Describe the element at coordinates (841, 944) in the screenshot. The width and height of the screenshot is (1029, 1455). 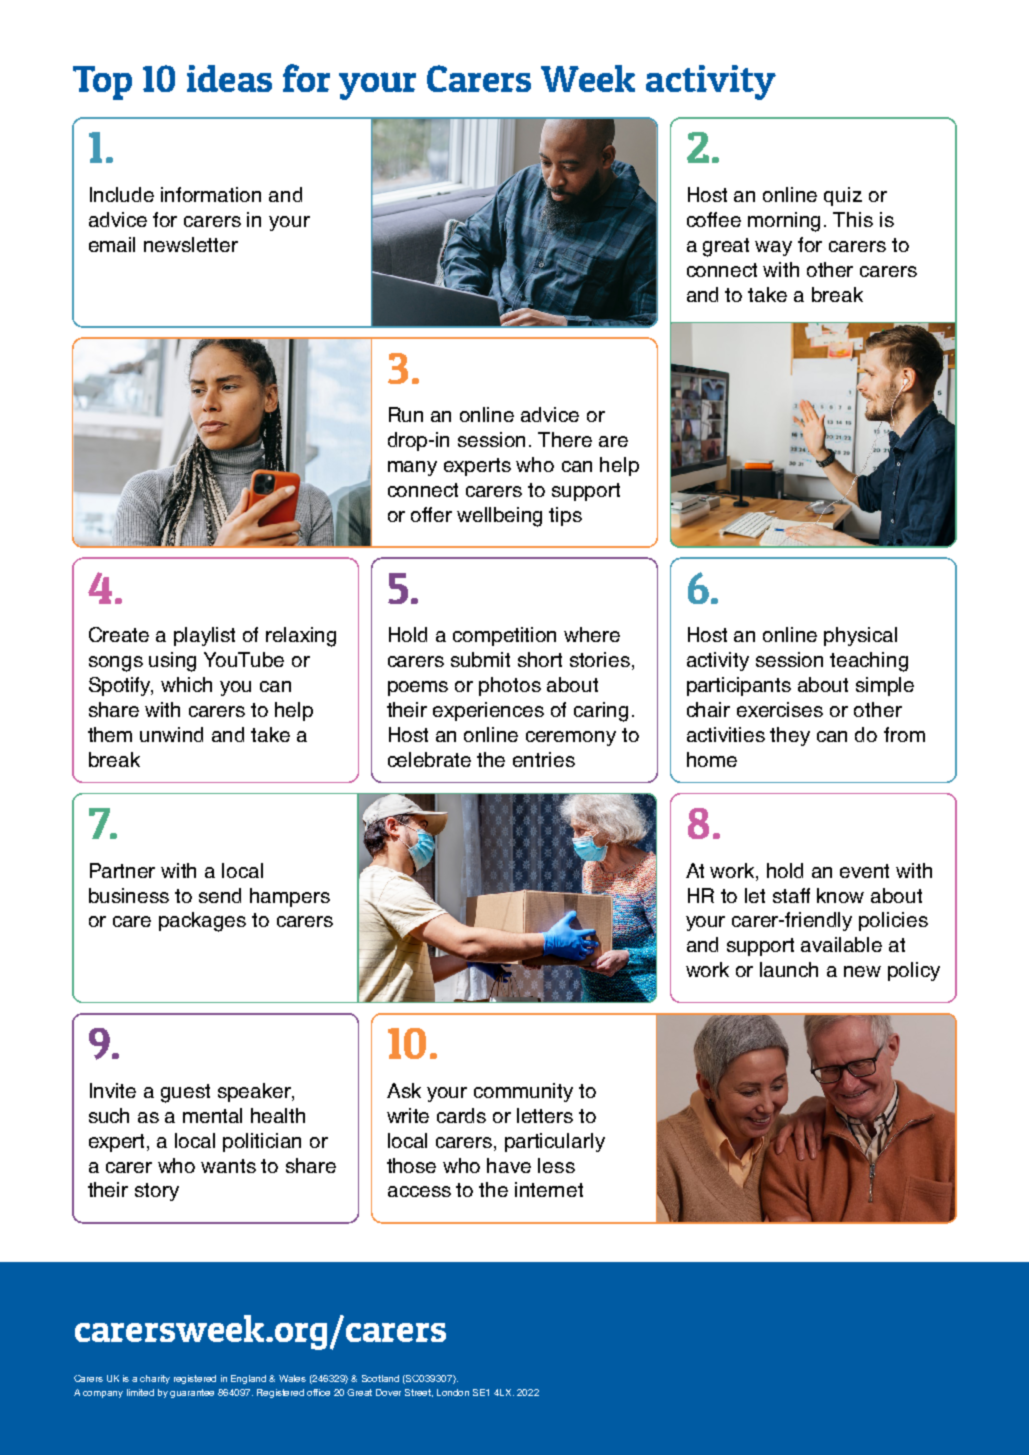
I see `available` at that location.
